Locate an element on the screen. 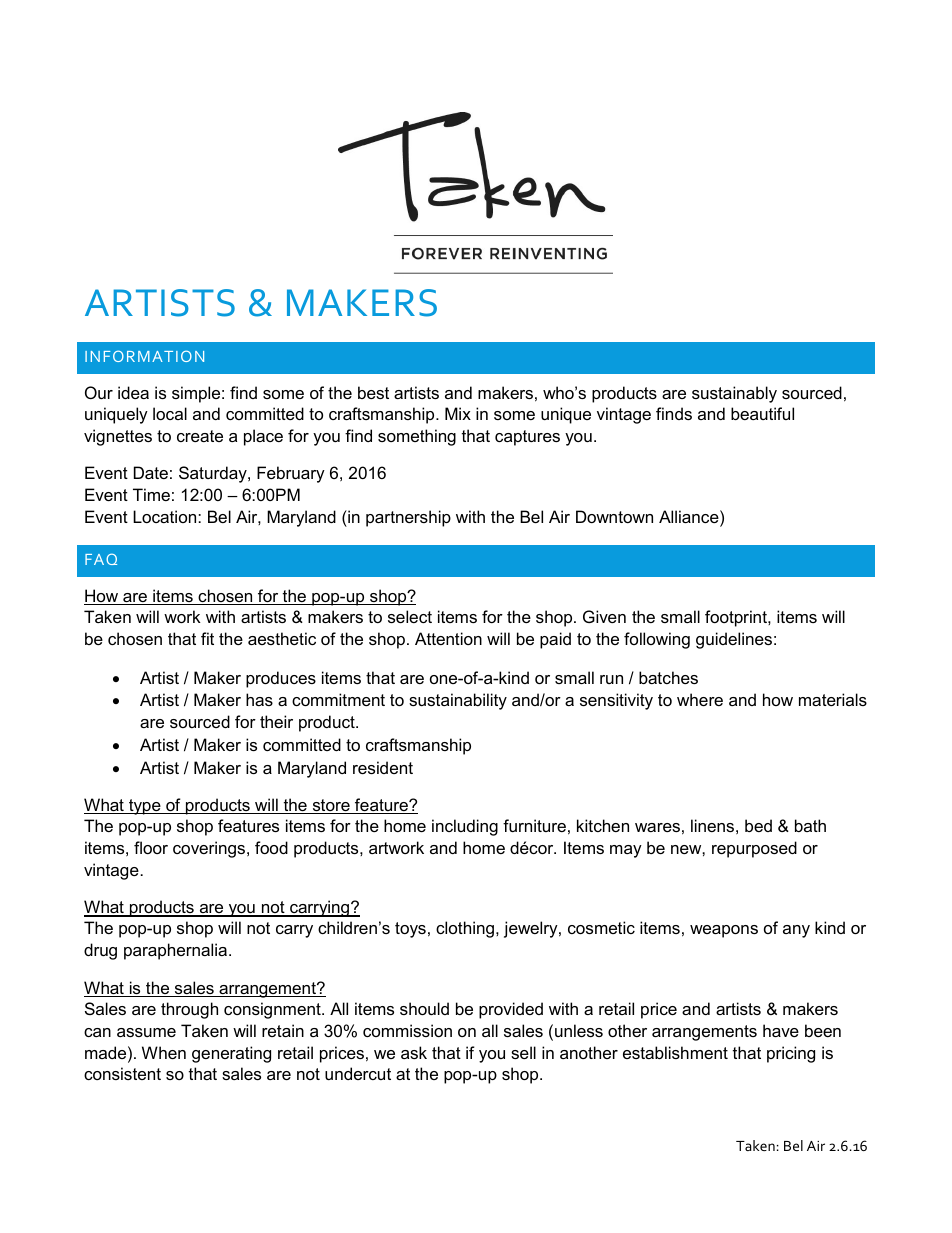  Mix is located at coordinates (458, 413).
